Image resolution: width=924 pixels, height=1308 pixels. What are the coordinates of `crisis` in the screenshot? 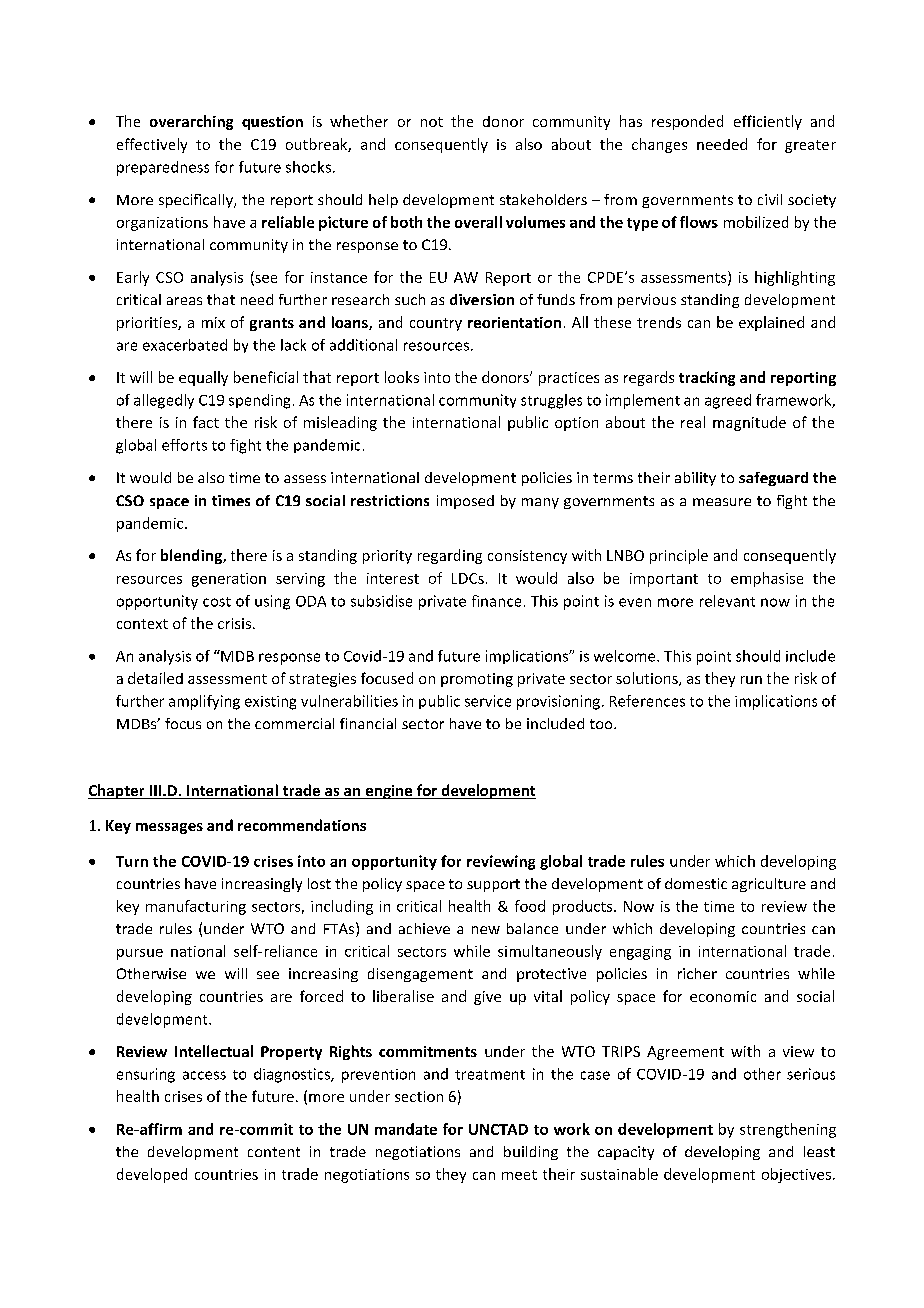 It's located at (234, 623).
